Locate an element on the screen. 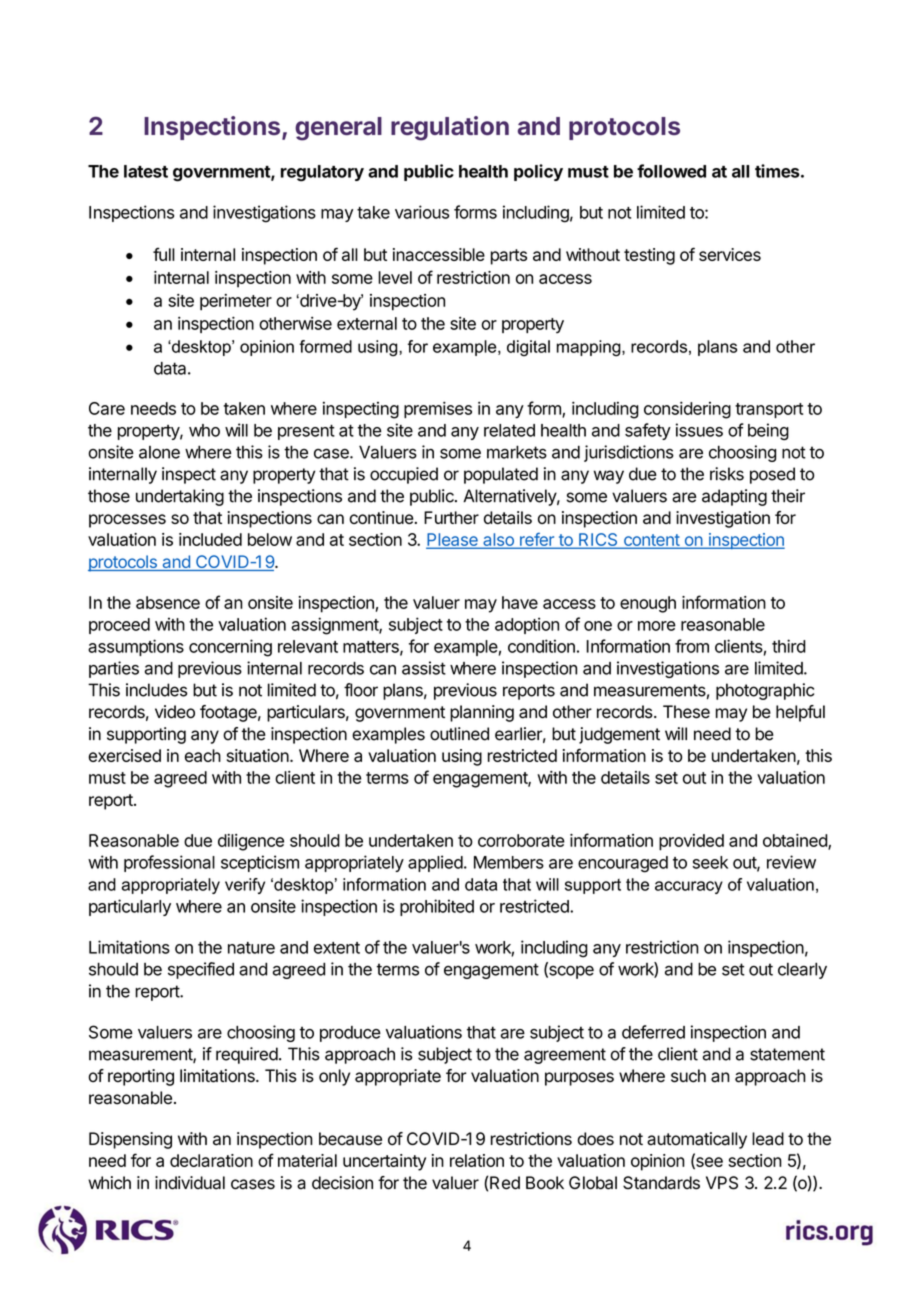  provided is located at coordinates (691, 842).
